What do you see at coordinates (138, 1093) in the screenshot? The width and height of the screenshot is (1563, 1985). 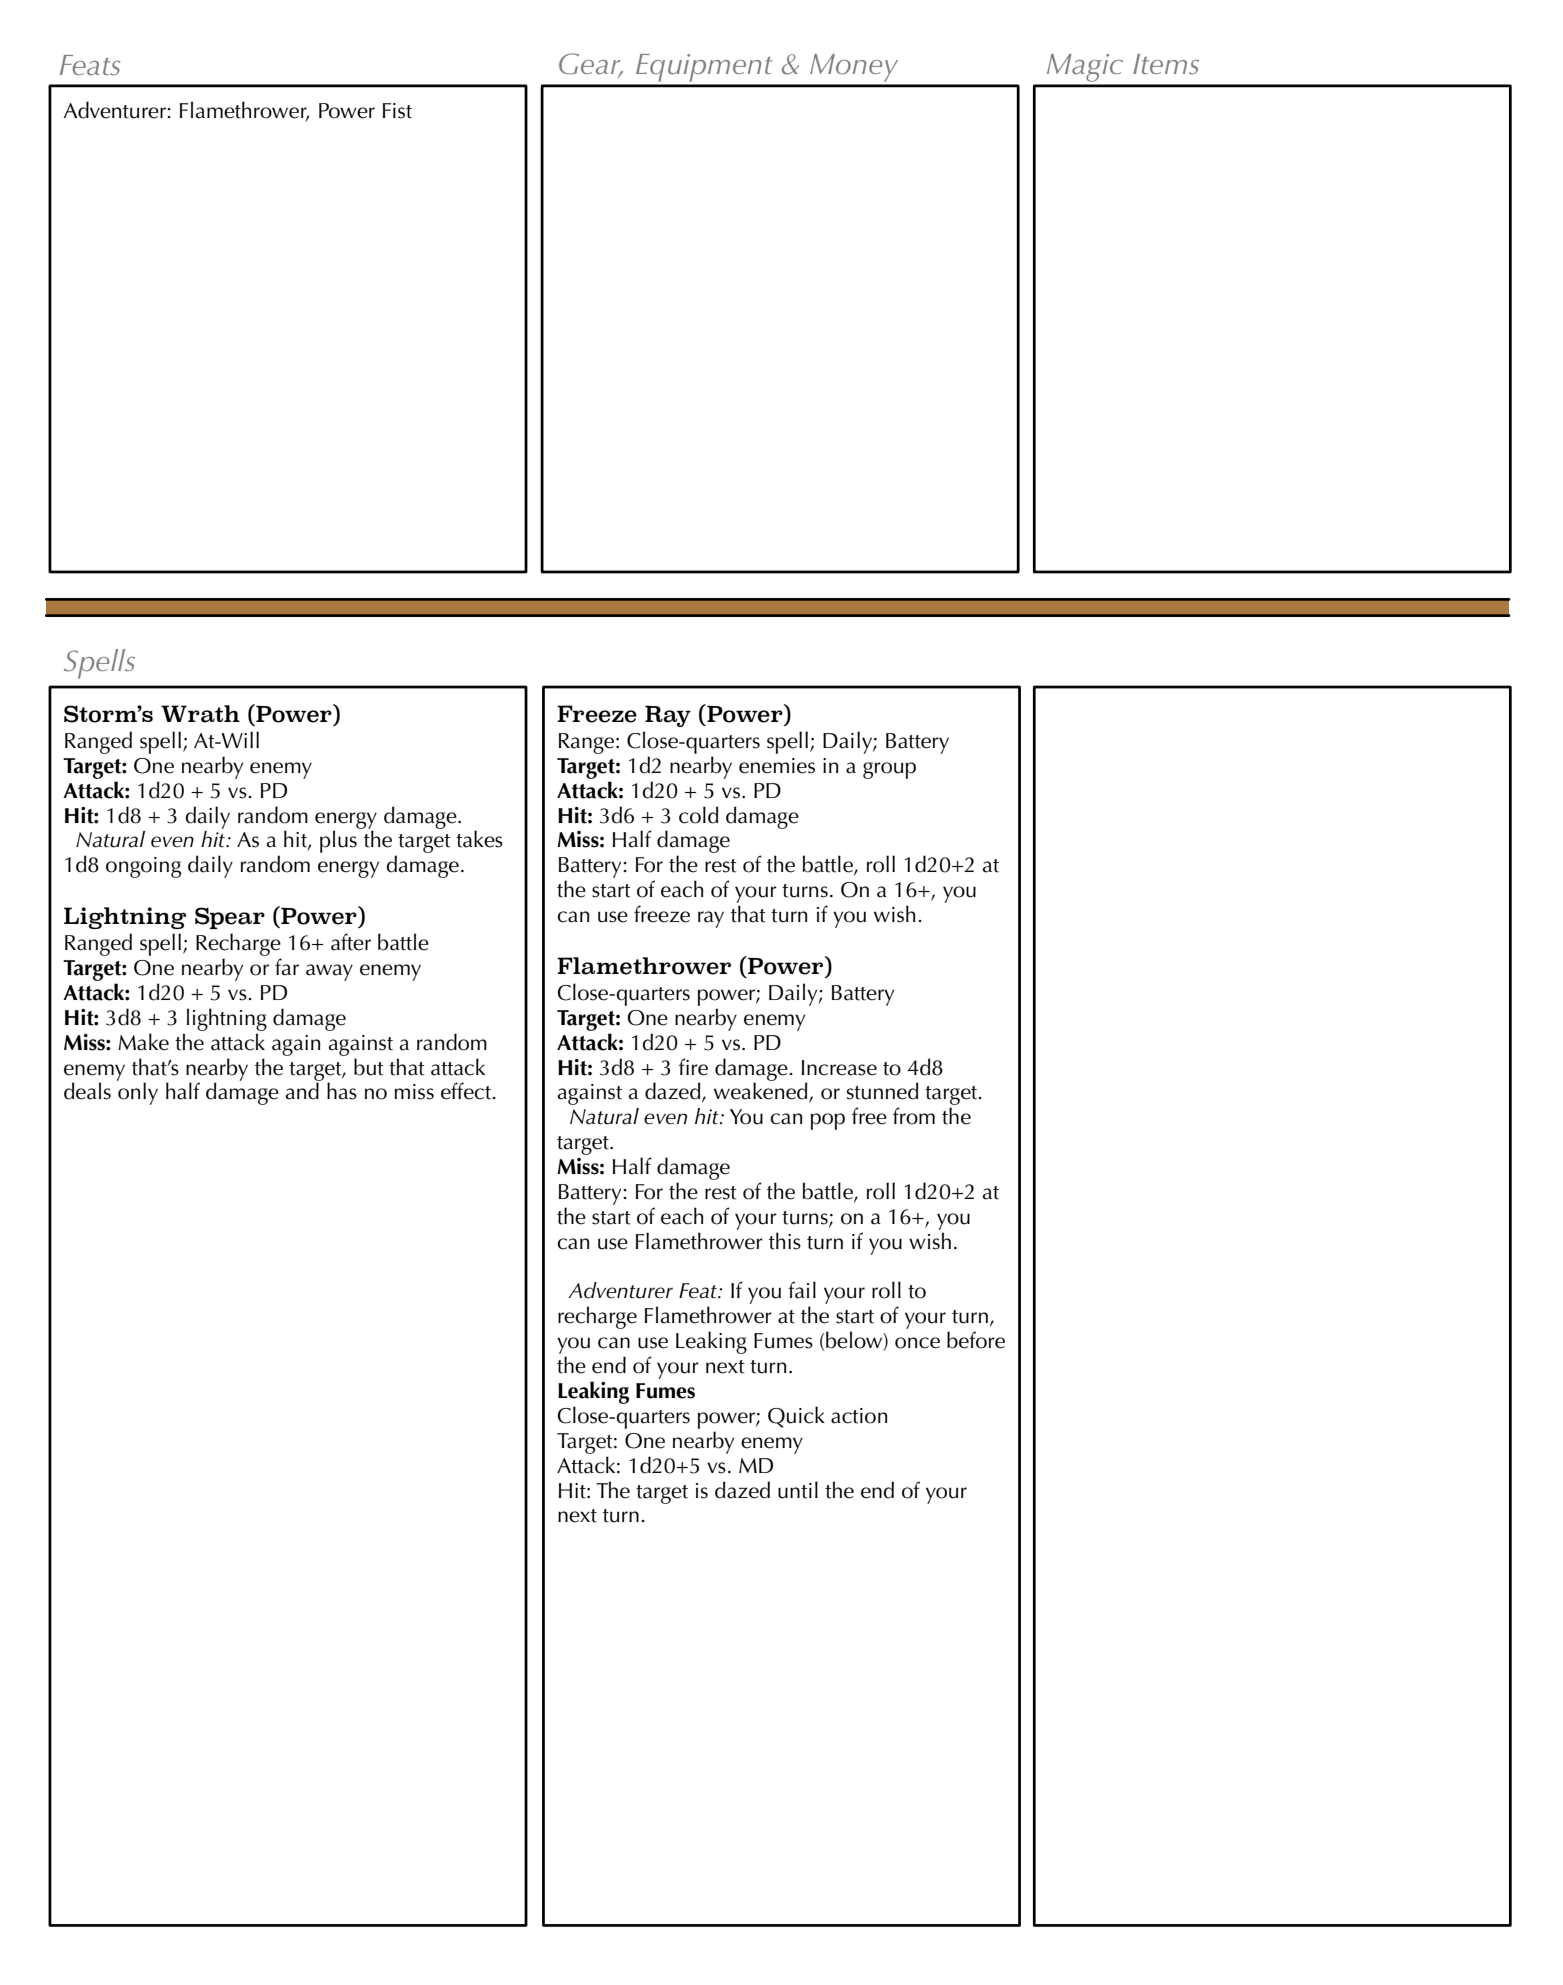 I see `only` at bounding box center [138, 1093].
